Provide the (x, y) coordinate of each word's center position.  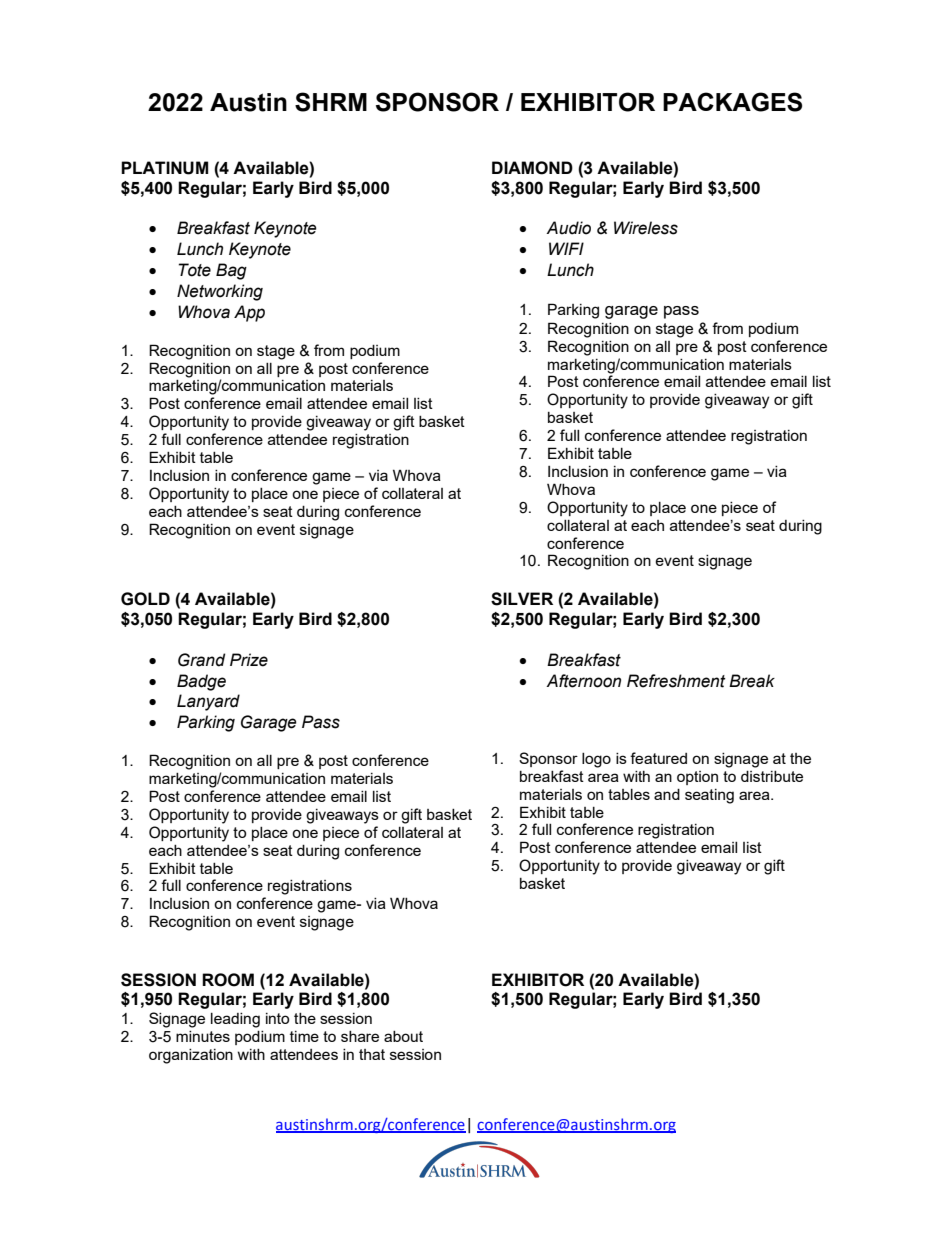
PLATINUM (164, 168)
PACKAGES (732, 102)
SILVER (522, 599)
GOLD (145, 599)
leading (235, 1020)
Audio (568, 228)
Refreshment (676, 681)
